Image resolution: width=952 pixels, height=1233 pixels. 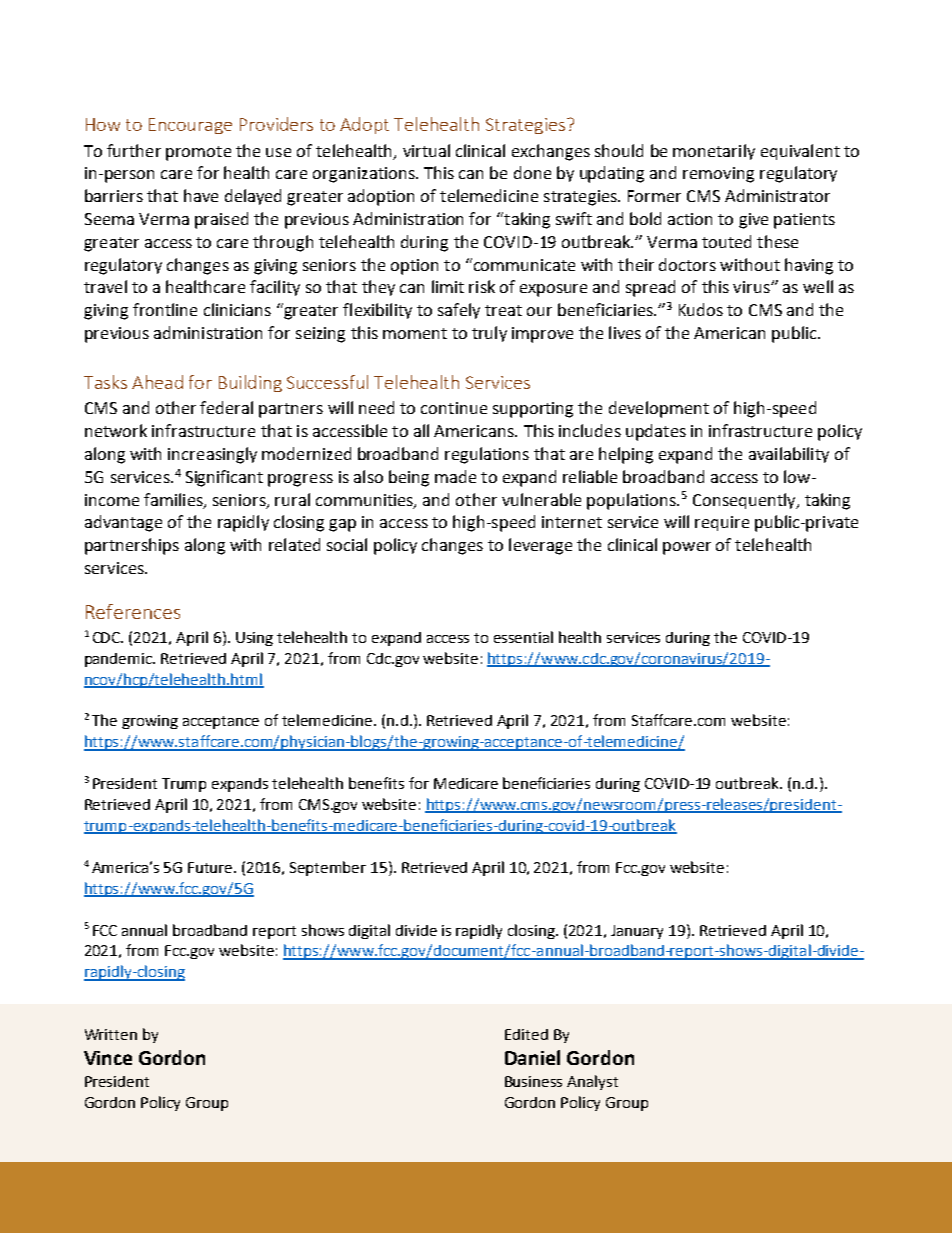 What do you see at coordinates (212, 455) in the image?
I see `increasingly` at bounding box center [212, 455].
